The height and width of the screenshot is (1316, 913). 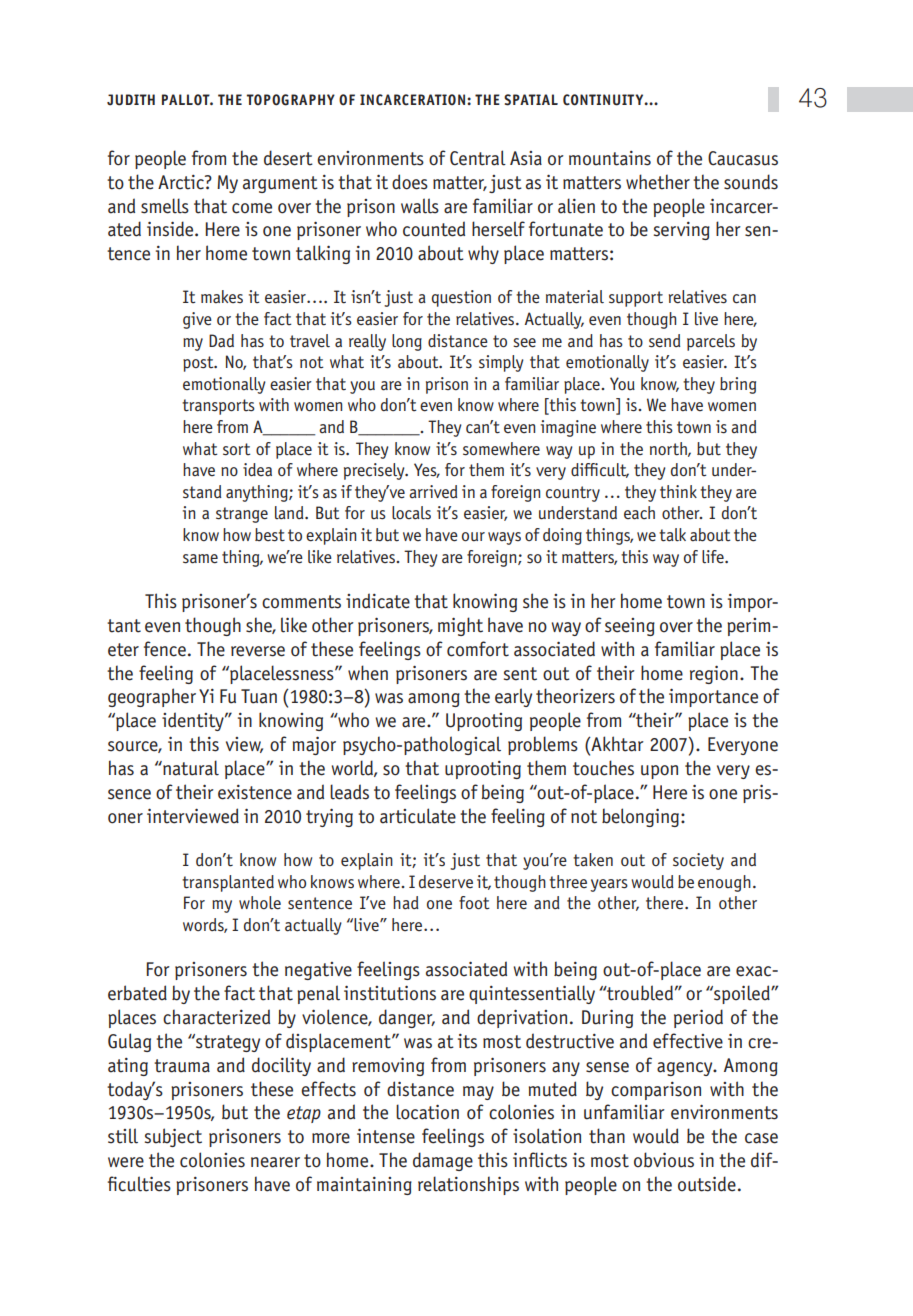 What do you see at coordinates (228, 883) in the screenshot?
I see `transplanted` at bounding box center [228, 883].
